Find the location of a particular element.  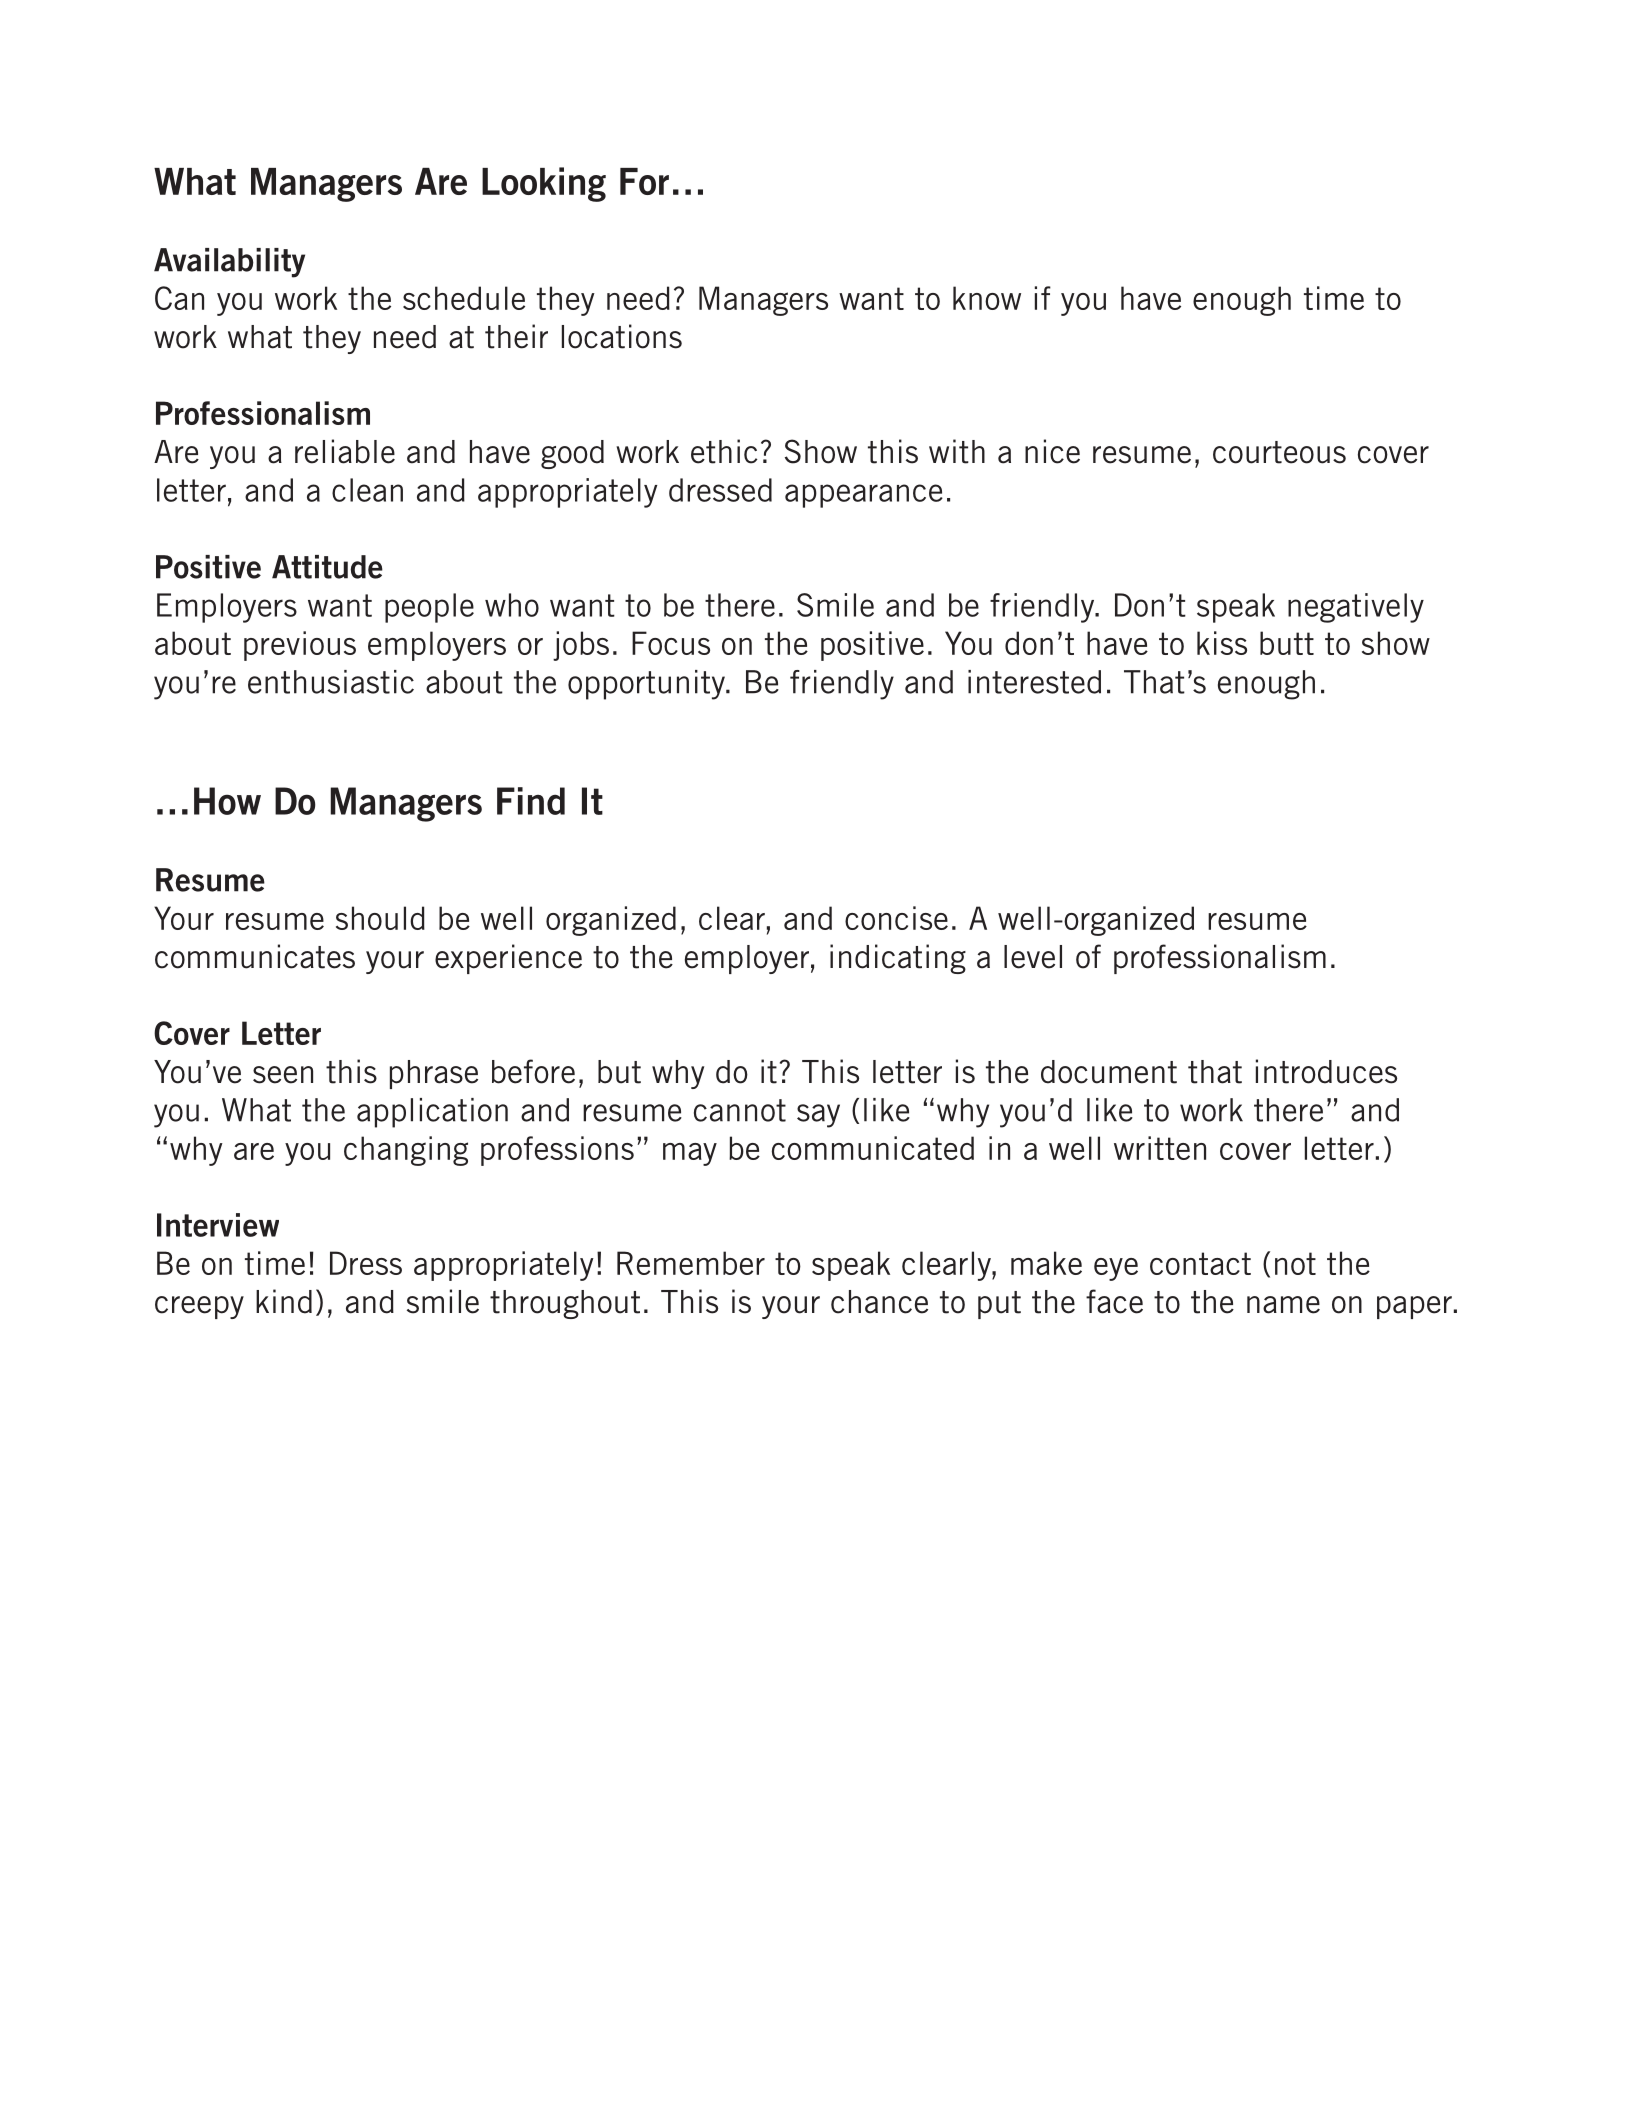

appearance is located at coordinates (864, 496).
